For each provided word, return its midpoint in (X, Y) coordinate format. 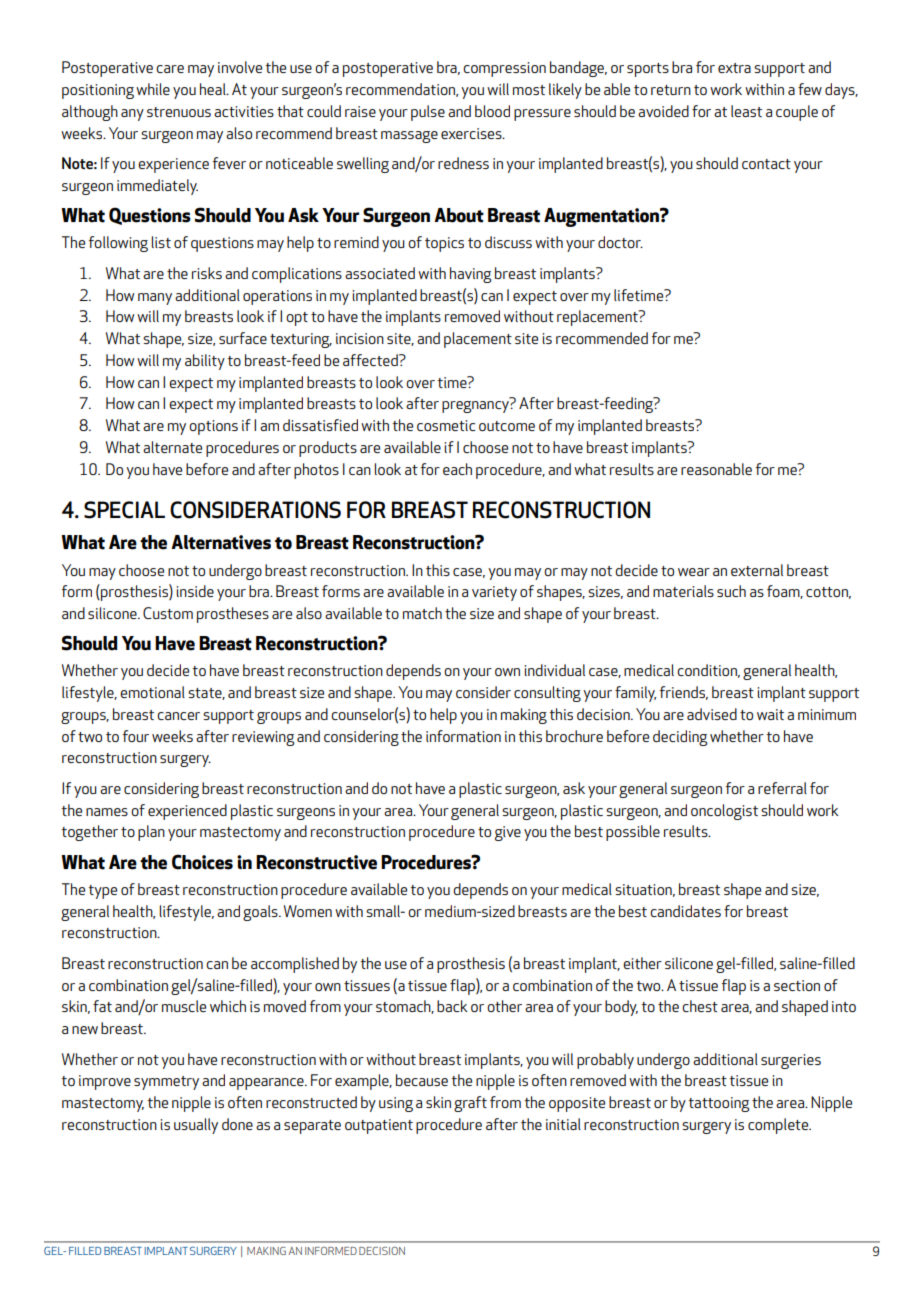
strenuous (179, 112)
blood (492, 111)
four (135, 736)
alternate (172, 447)
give (508, 833)
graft (470, 1104)
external (757, 570)
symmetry (166, 1083)
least (746, 111)
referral (782, 788)
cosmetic (446, 425)
